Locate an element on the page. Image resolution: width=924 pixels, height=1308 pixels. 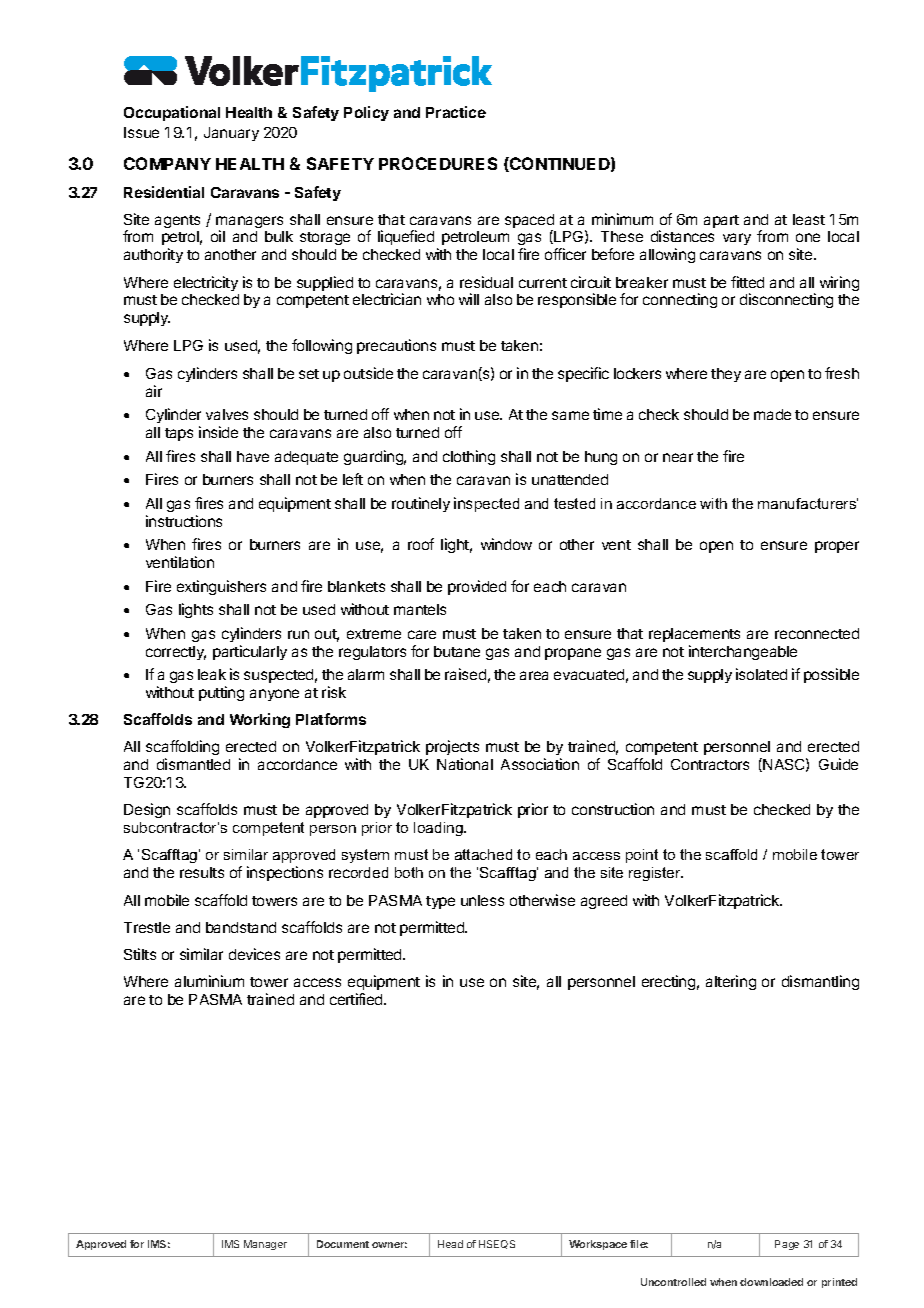
isolated is located at coordinates (761, 674).
